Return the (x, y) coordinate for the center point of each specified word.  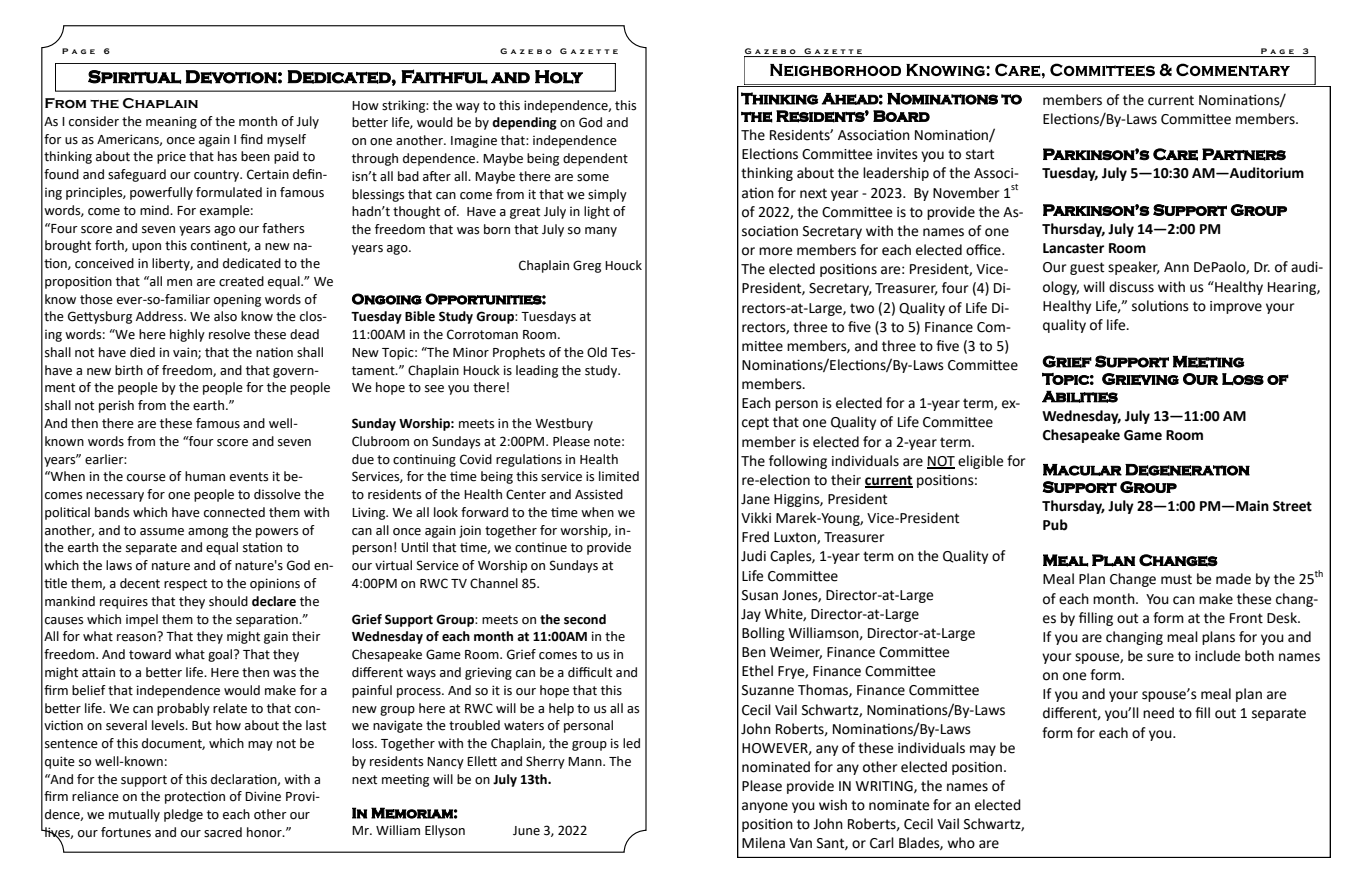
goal (221, 655)
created (241, 281)
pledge (183, 815)
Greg (587, 266)
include (1217, 656)
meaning (171, 122)
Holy (559, 77)
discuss (1131, 287)
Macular (1082, 470)
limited (619, 476)
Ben (754, 652)
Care (1175, 154)
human (205, 476)
